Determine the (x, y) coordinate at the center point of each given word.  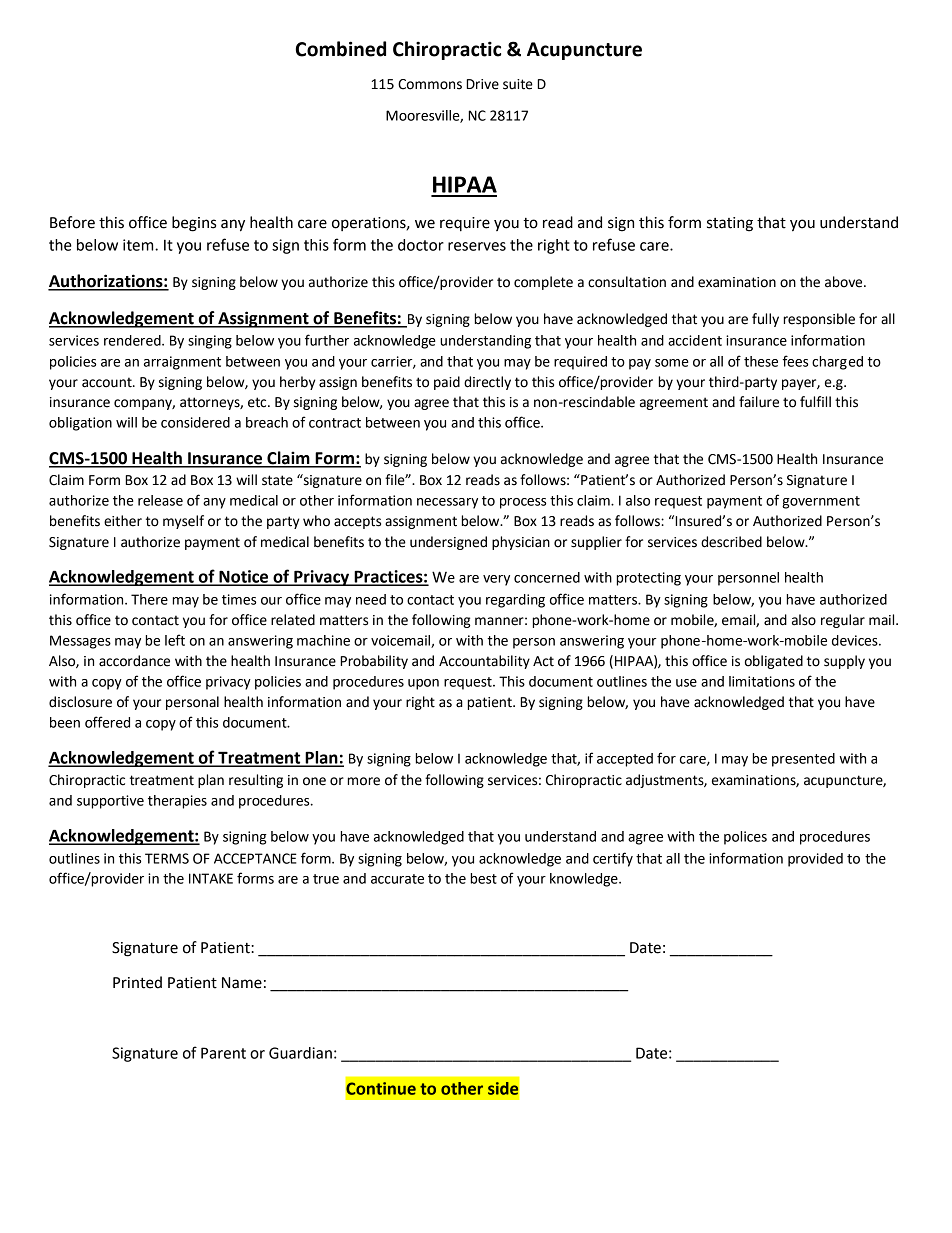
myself (183, 522)
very (496, 580)
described (731, 542)
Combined (341, 49)
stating (730, 224)
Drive (482, 84)
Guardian (300, 1053)
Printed (137, 982)
